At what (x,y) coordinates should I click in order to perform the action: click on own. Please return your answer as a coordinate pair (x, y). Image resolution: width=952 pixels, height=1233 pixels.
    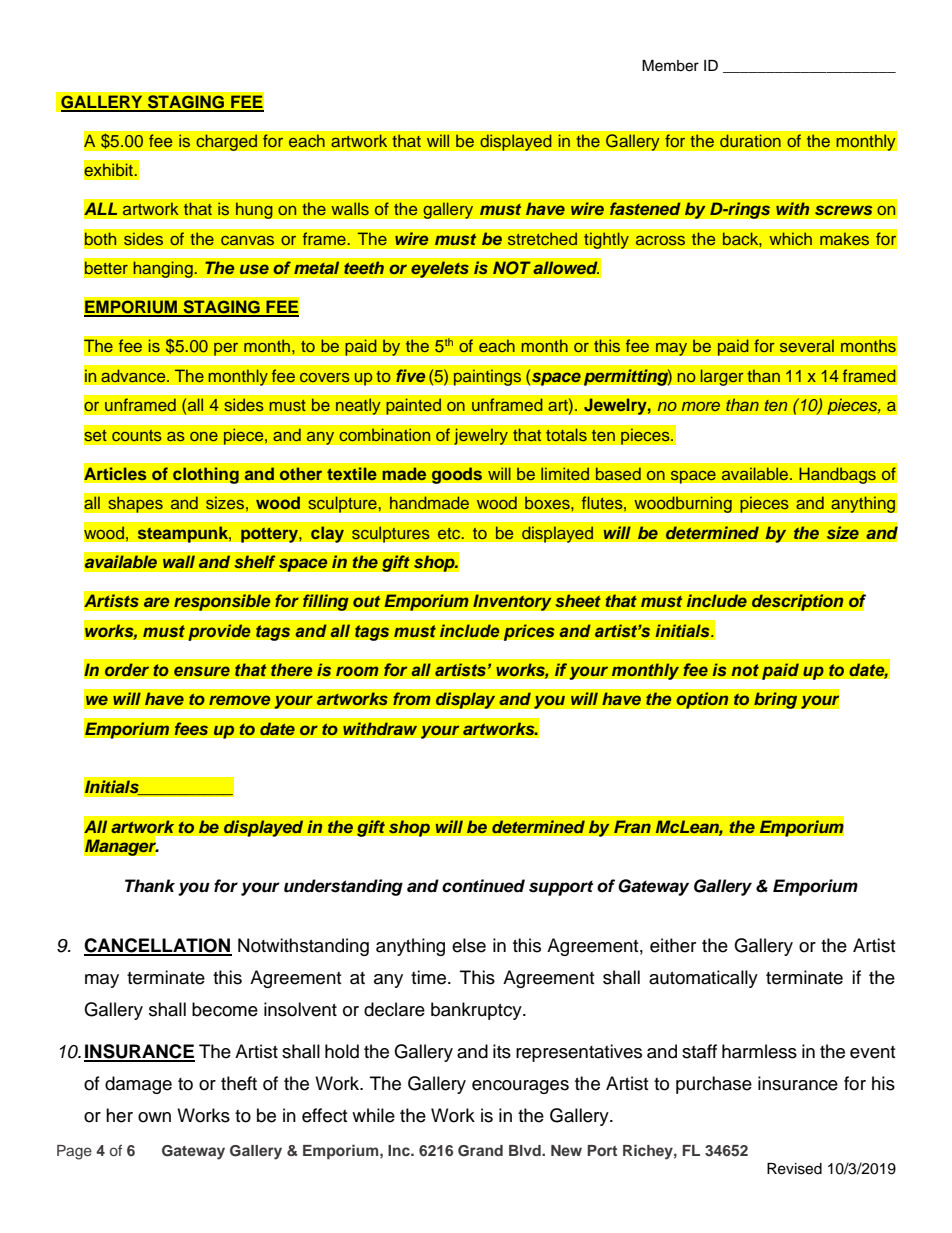
    Looking at the image, I should click on (154, 1117).
